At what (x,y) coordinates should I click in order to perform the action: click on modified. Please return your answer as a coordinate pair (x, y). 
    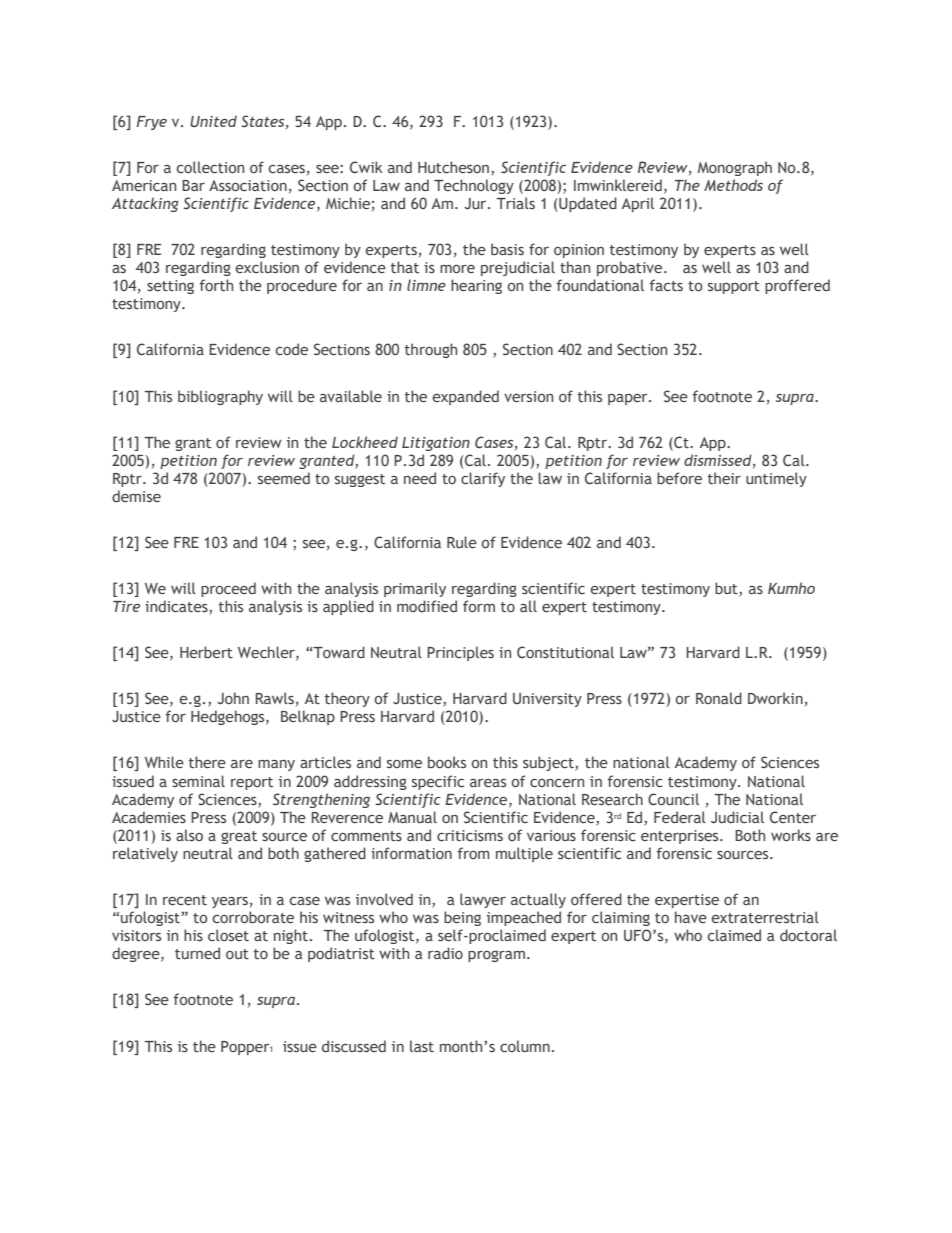
    Looking at the image, I should click on (427, 606).
